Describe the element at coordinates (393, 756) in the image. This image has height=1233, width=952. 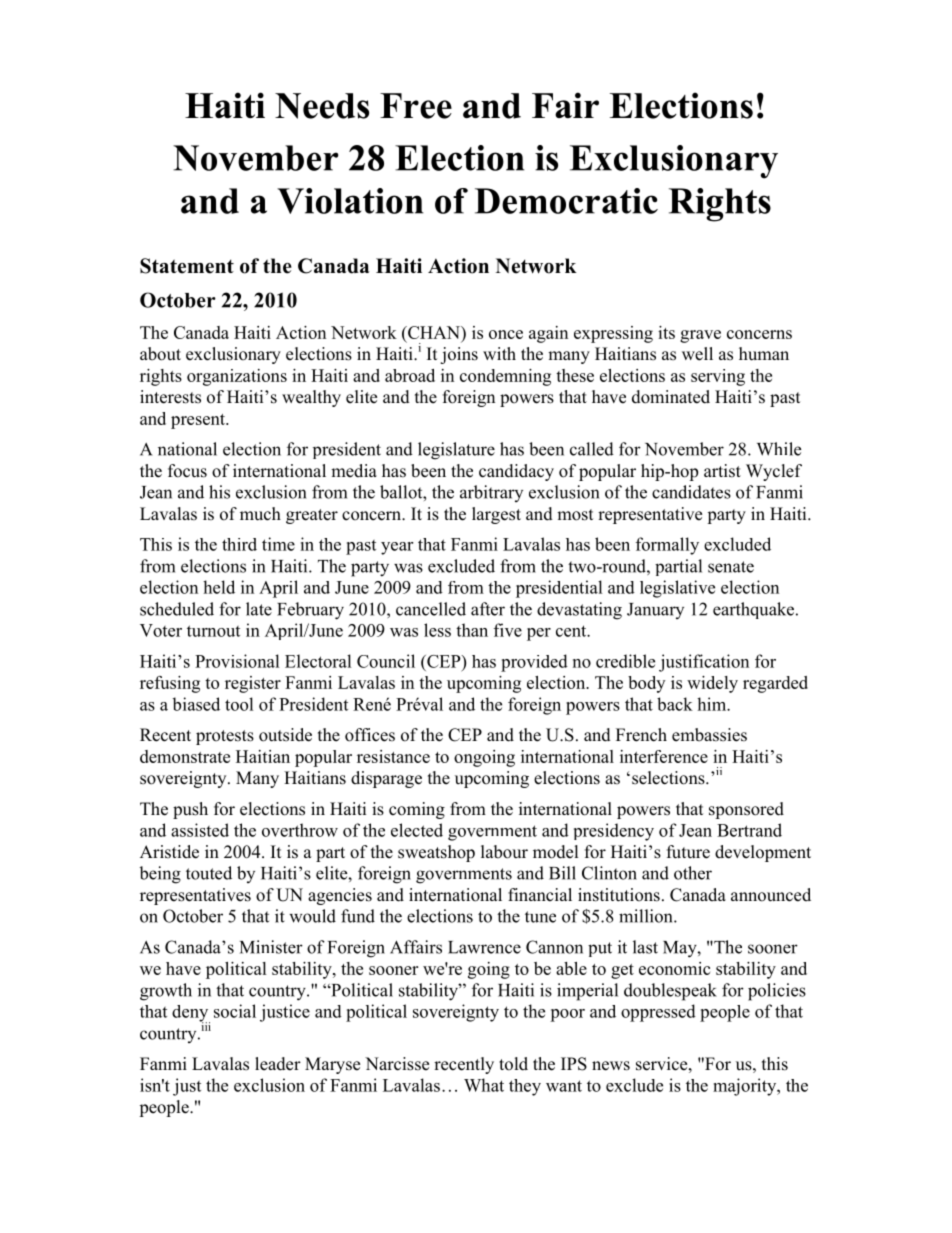
I see `resistance` at that location.
